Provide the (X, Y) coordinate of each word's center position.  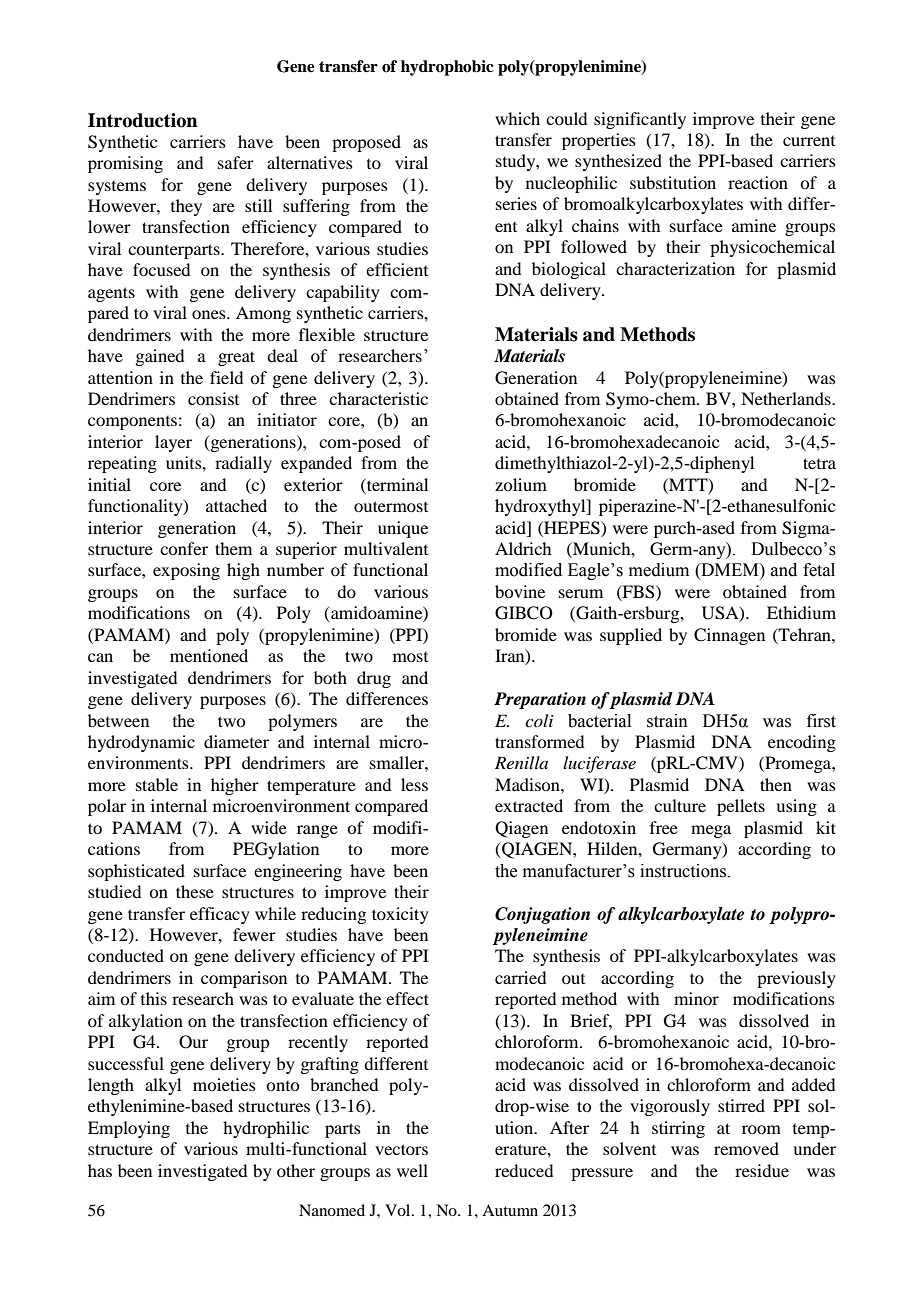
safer (236, 162)
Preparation (540, 700)
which (517, 118)
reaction (758, 182)
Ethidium (801, 612)
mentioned (209, 655)
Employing (129, 1129)
